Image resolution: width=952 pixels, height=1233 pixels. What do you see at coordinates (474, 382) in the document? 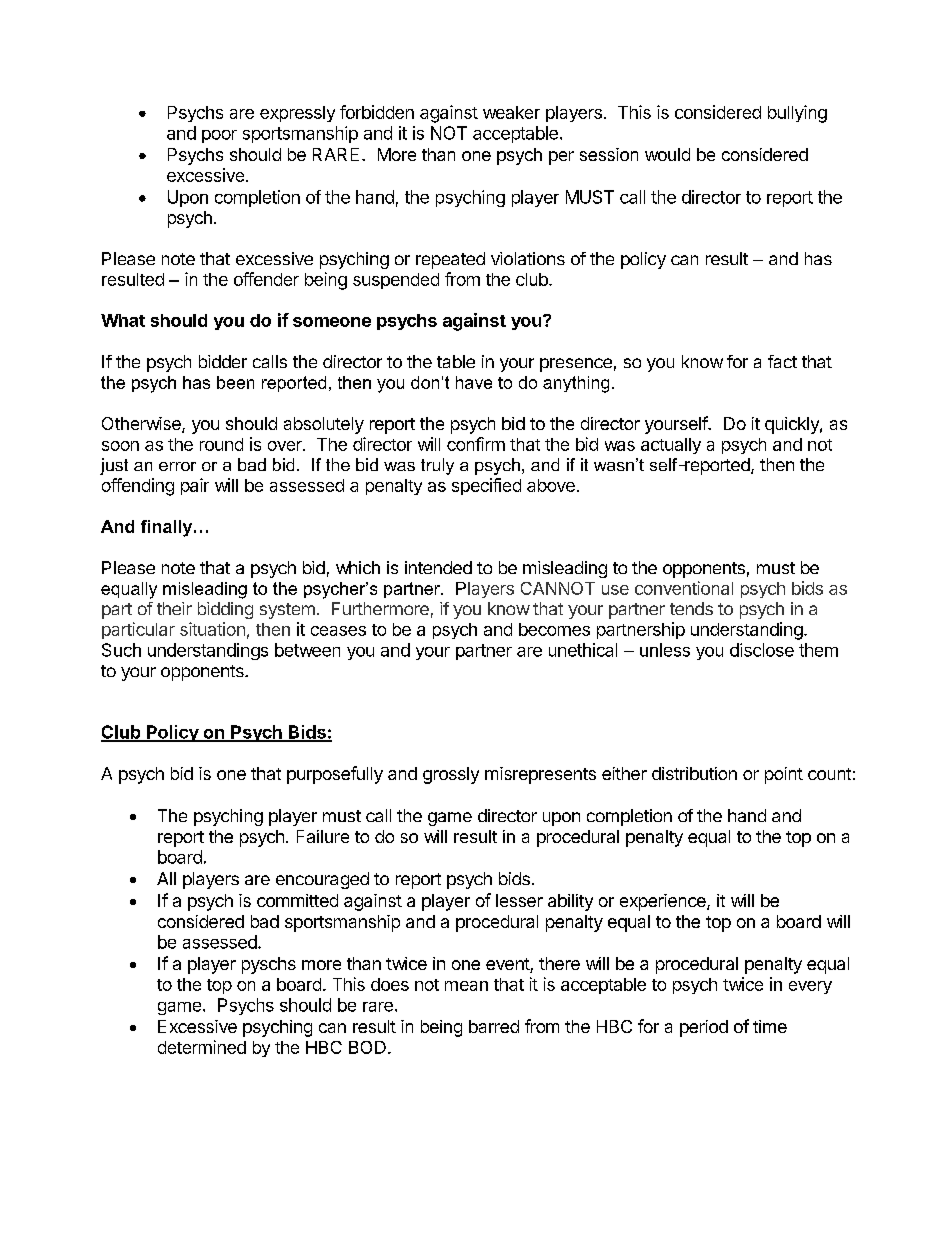
I see `have` at bounding box center [474, 382].
